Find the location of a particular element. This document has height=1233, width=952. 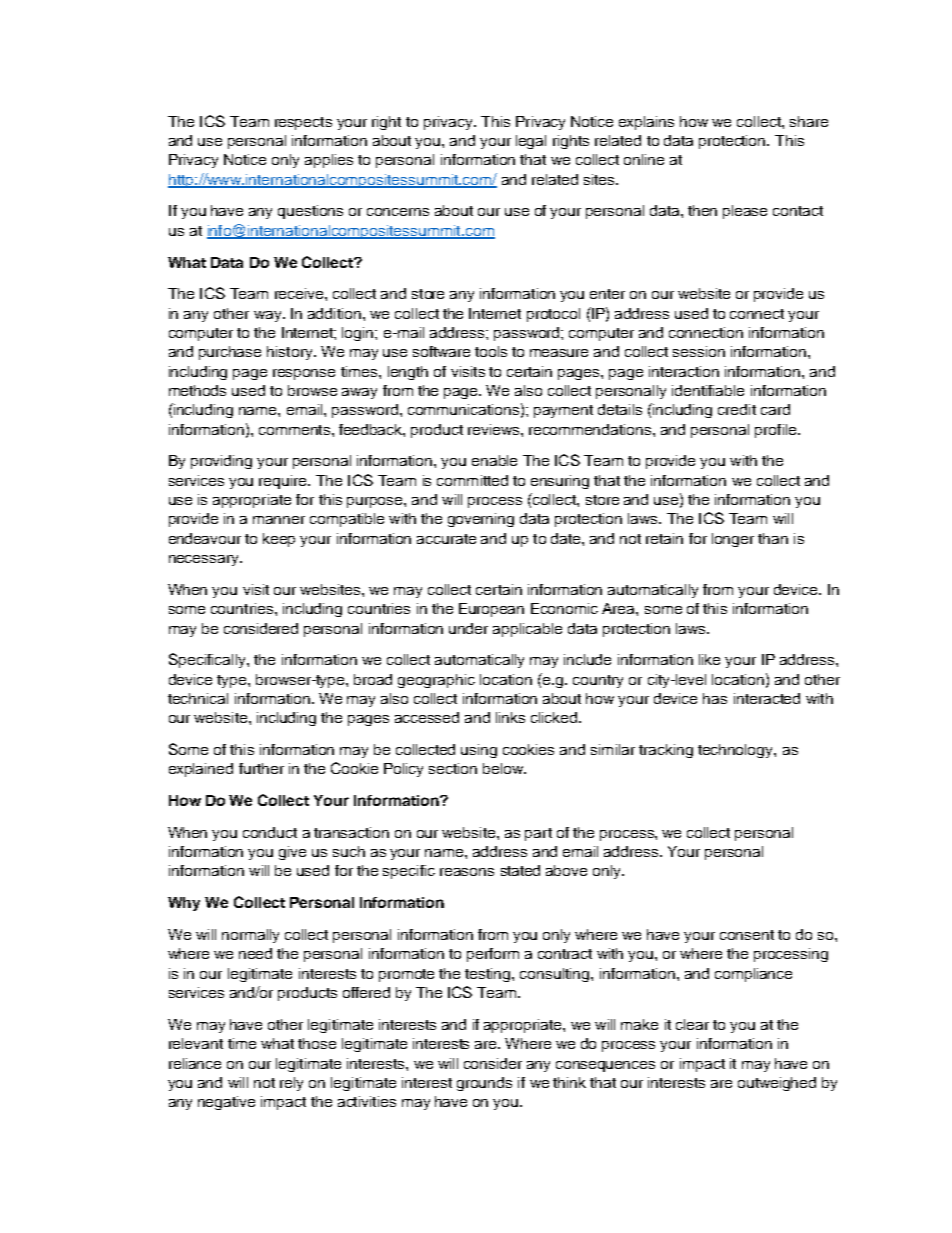

rely is located at coordinates (291, 1084).
